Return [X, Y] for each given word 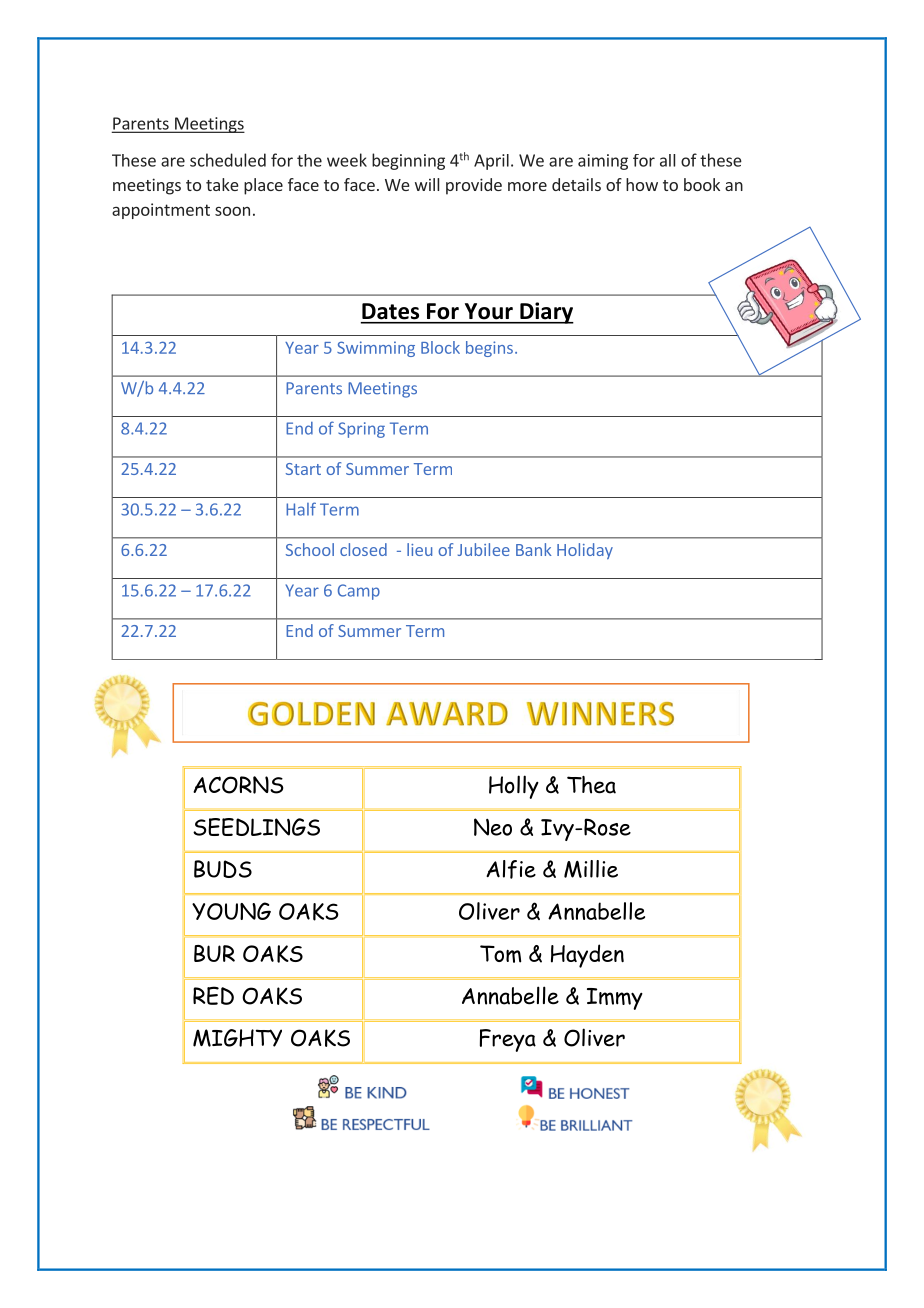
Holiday [585, 551]
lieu [419, 549]
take [222, 184]
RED [213, 995]
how [642, 184]
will [427, 184]
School [310, 549]
